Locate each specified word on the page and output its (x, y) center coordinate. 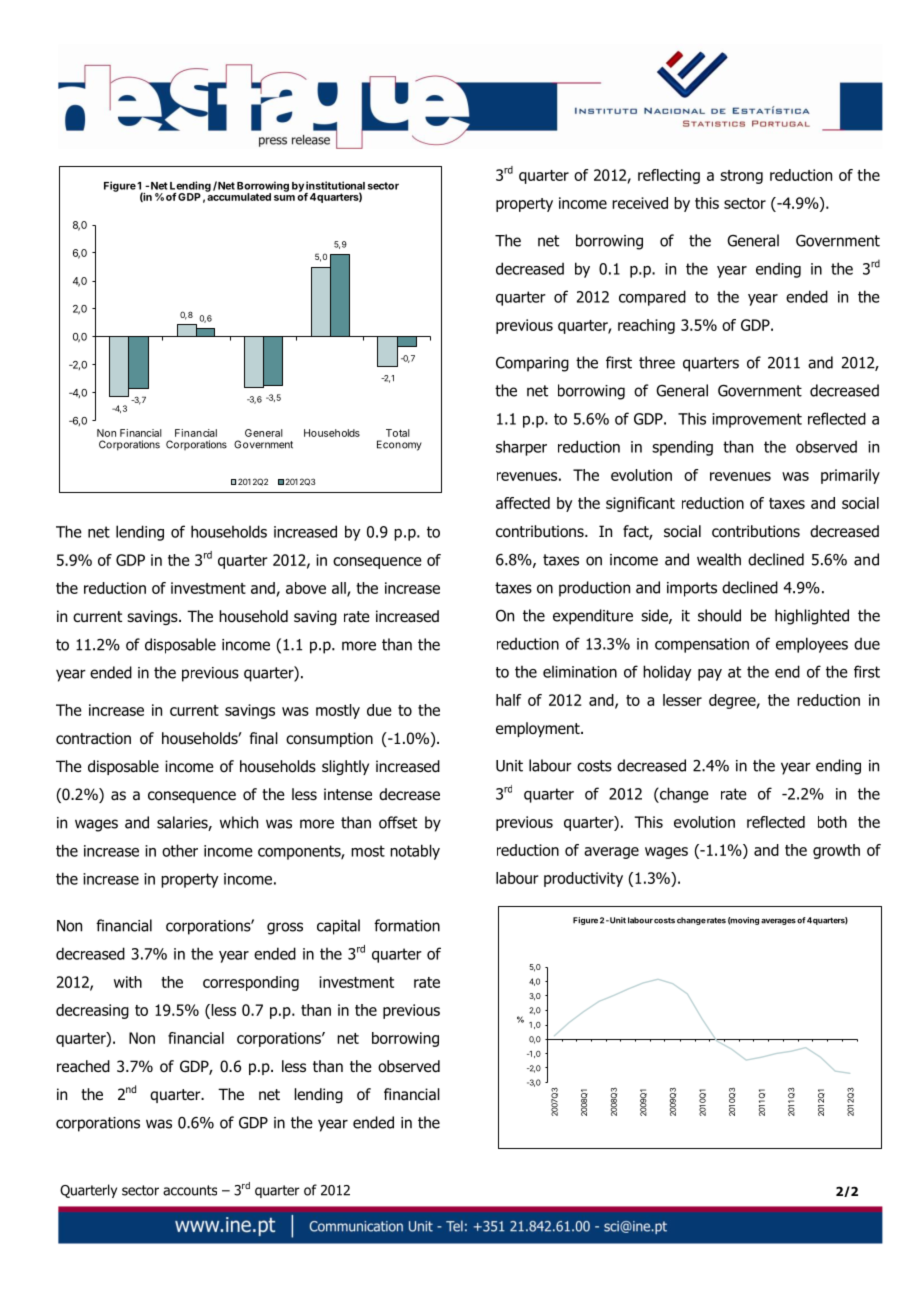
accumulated (238, 196)
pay (710, 675)
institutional (335, 185)
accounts (190, 1190)
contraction (93, 738)
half (509, 700)
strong (741, 177)
